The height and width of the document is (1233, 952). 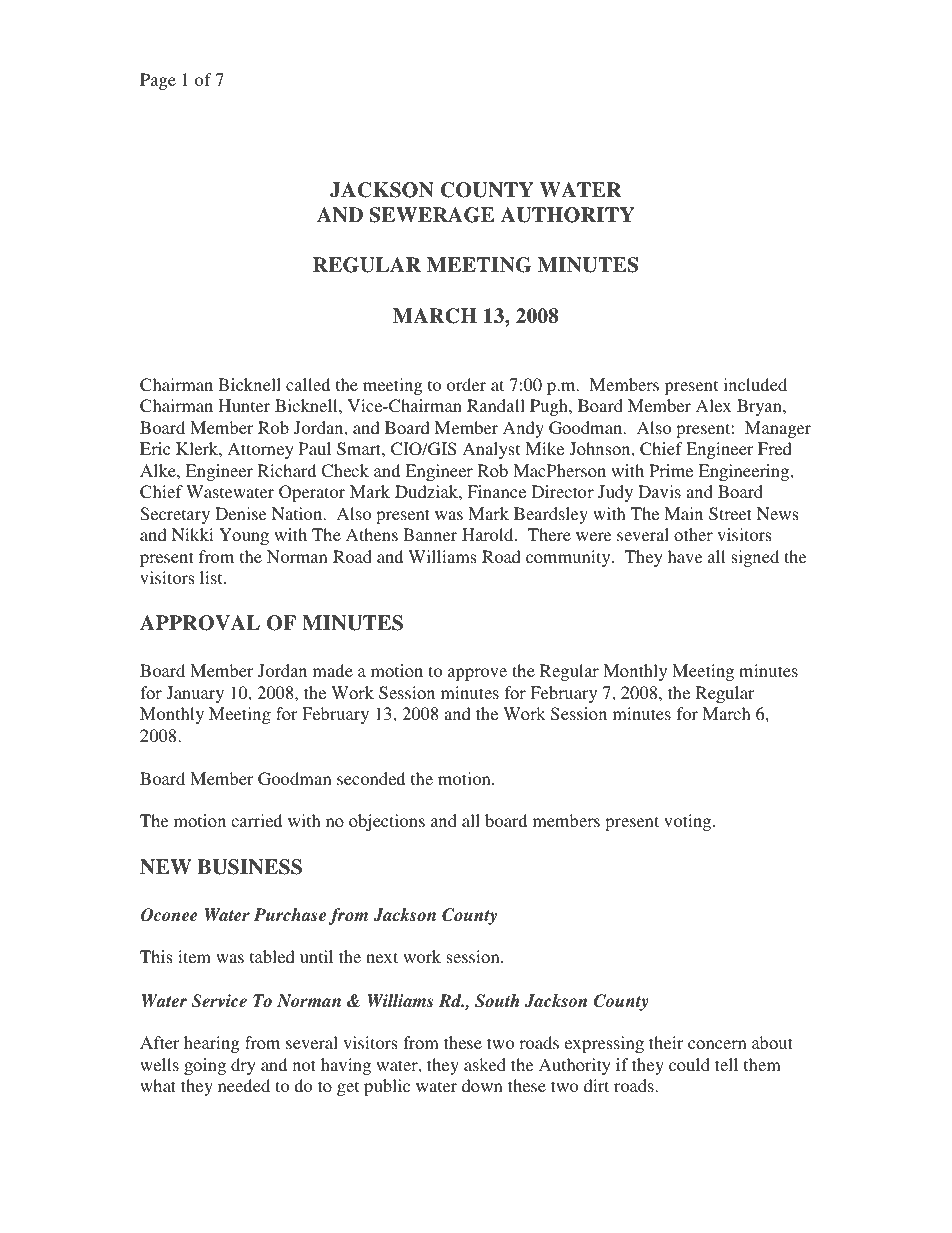 What do you see at coordinates (158, 81) in the document?
I see `Page` at bounding box center [158, 81].
